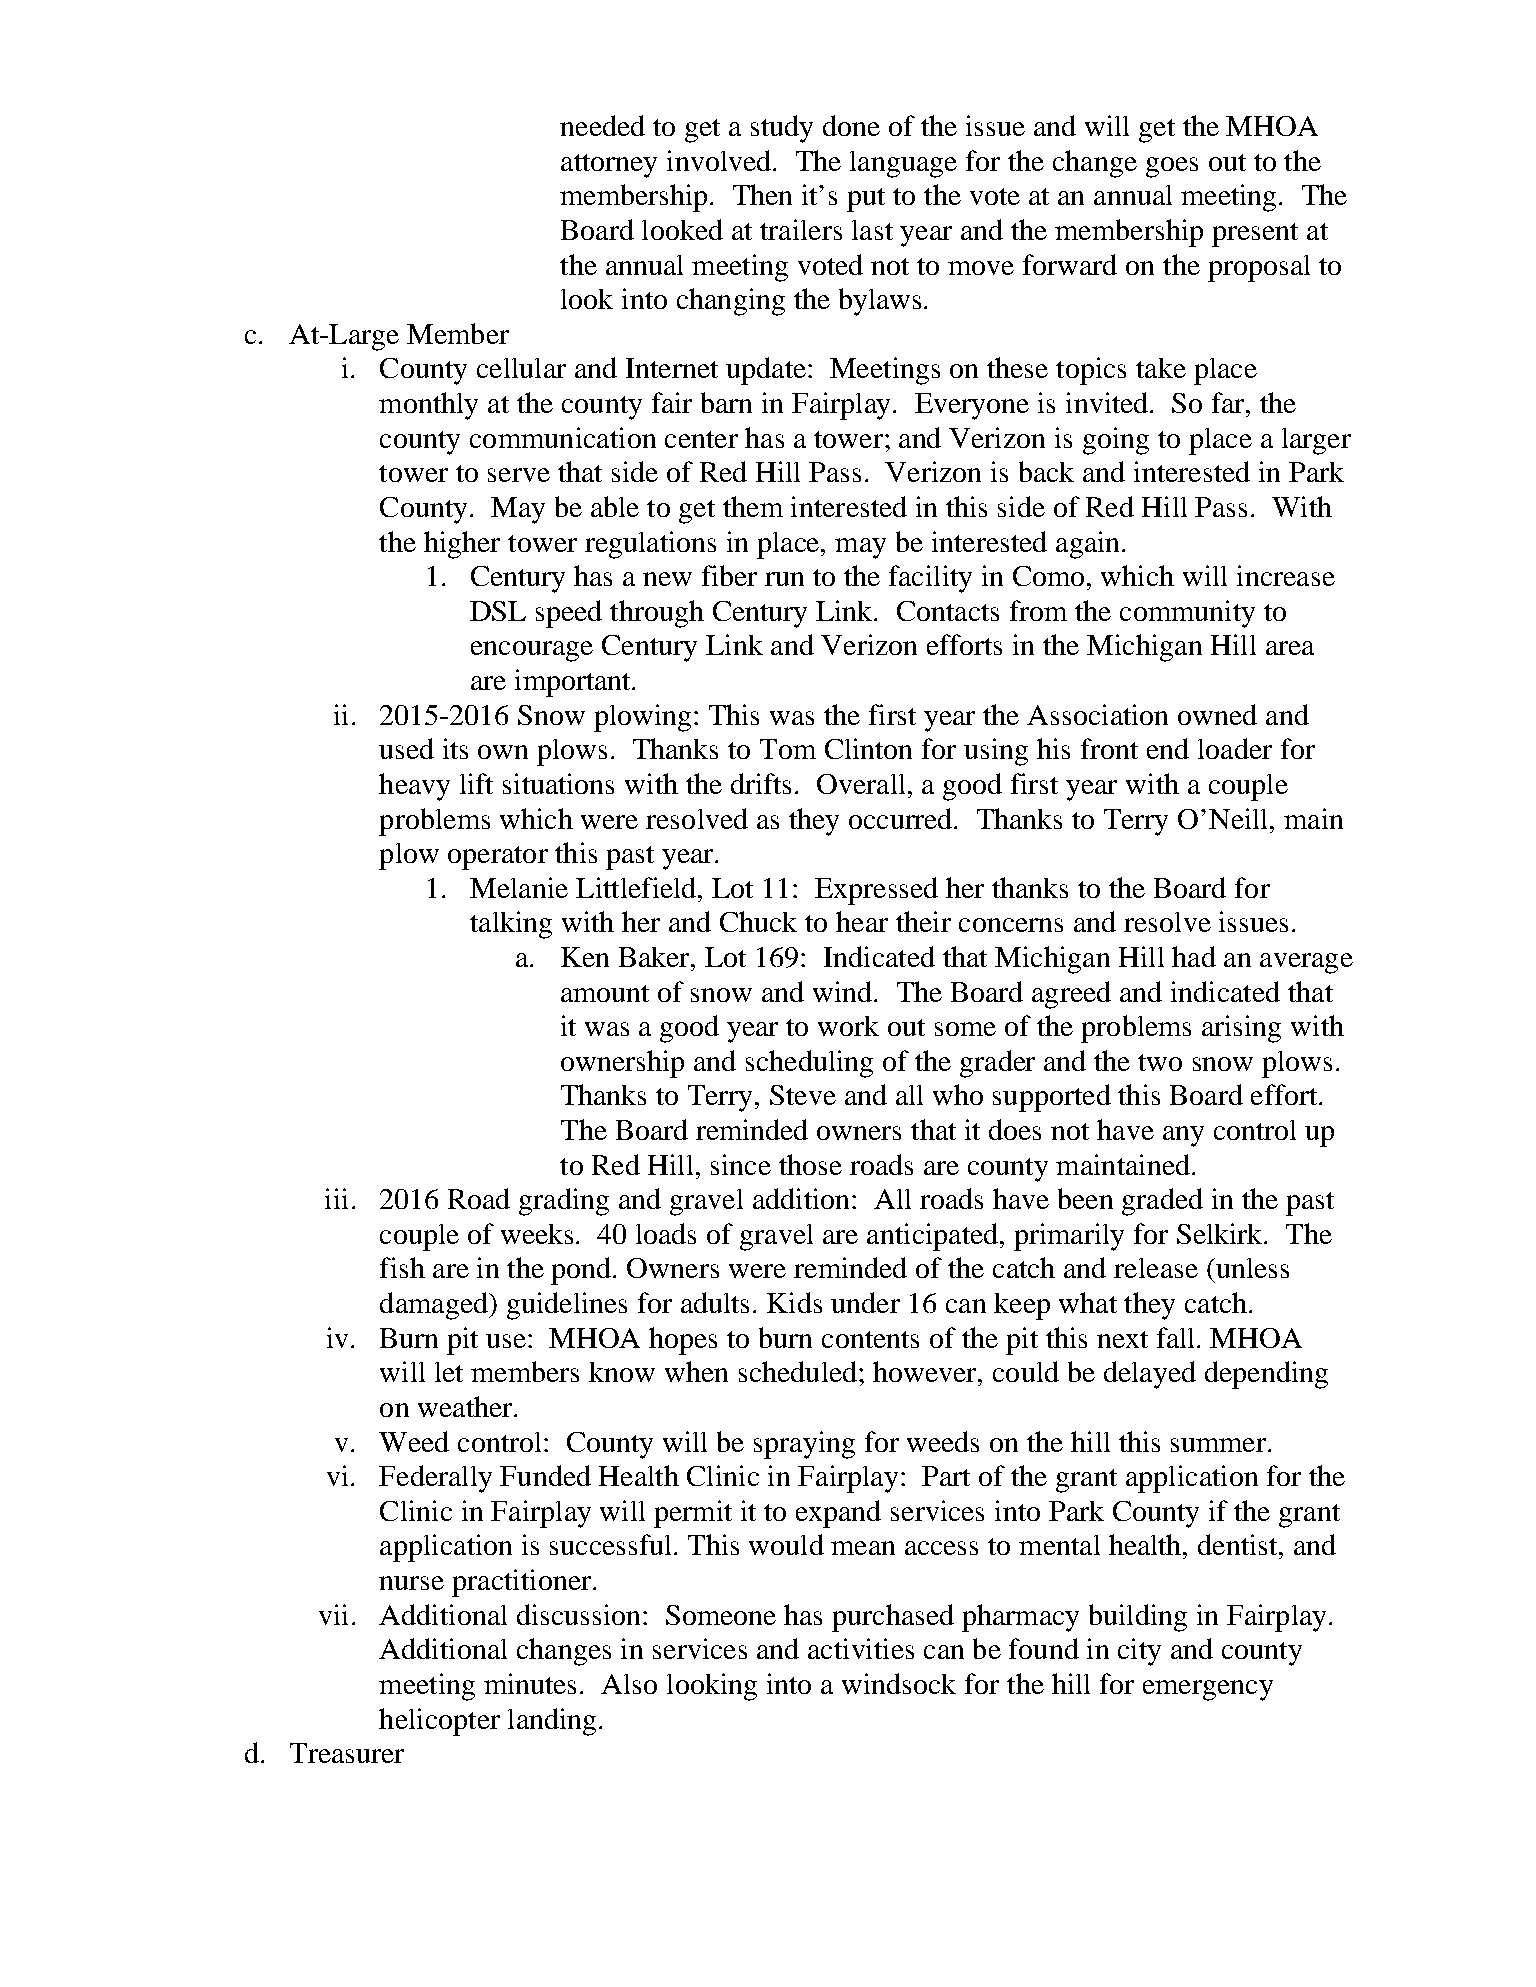 The height and width of the screenshot is (1987, 1536). Describe the element at coordinates (439, 1722) in the screenshot. I see `helicopter` at that location.
